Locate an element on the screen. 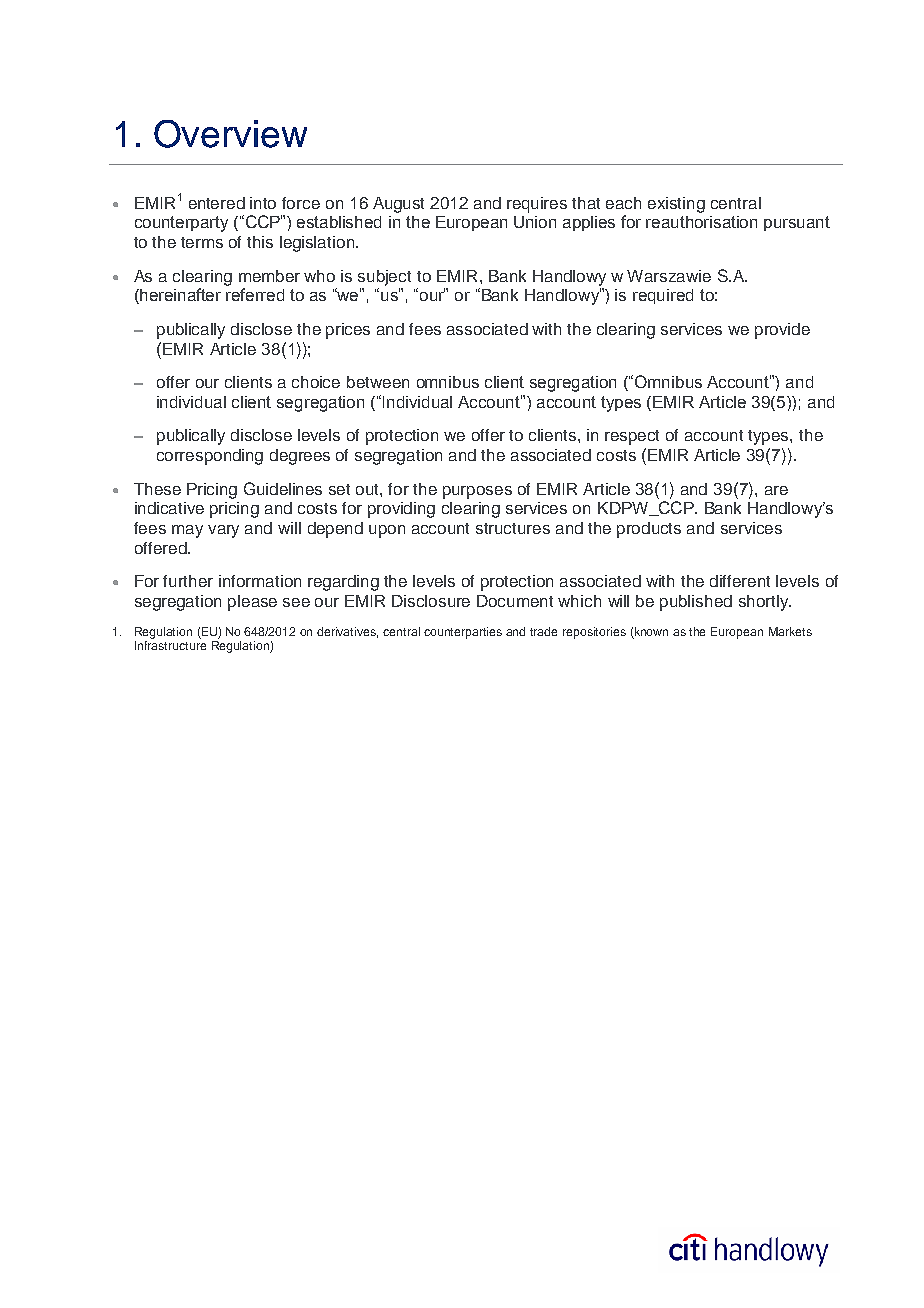  counterparties is located at coordinates (463, 633).
